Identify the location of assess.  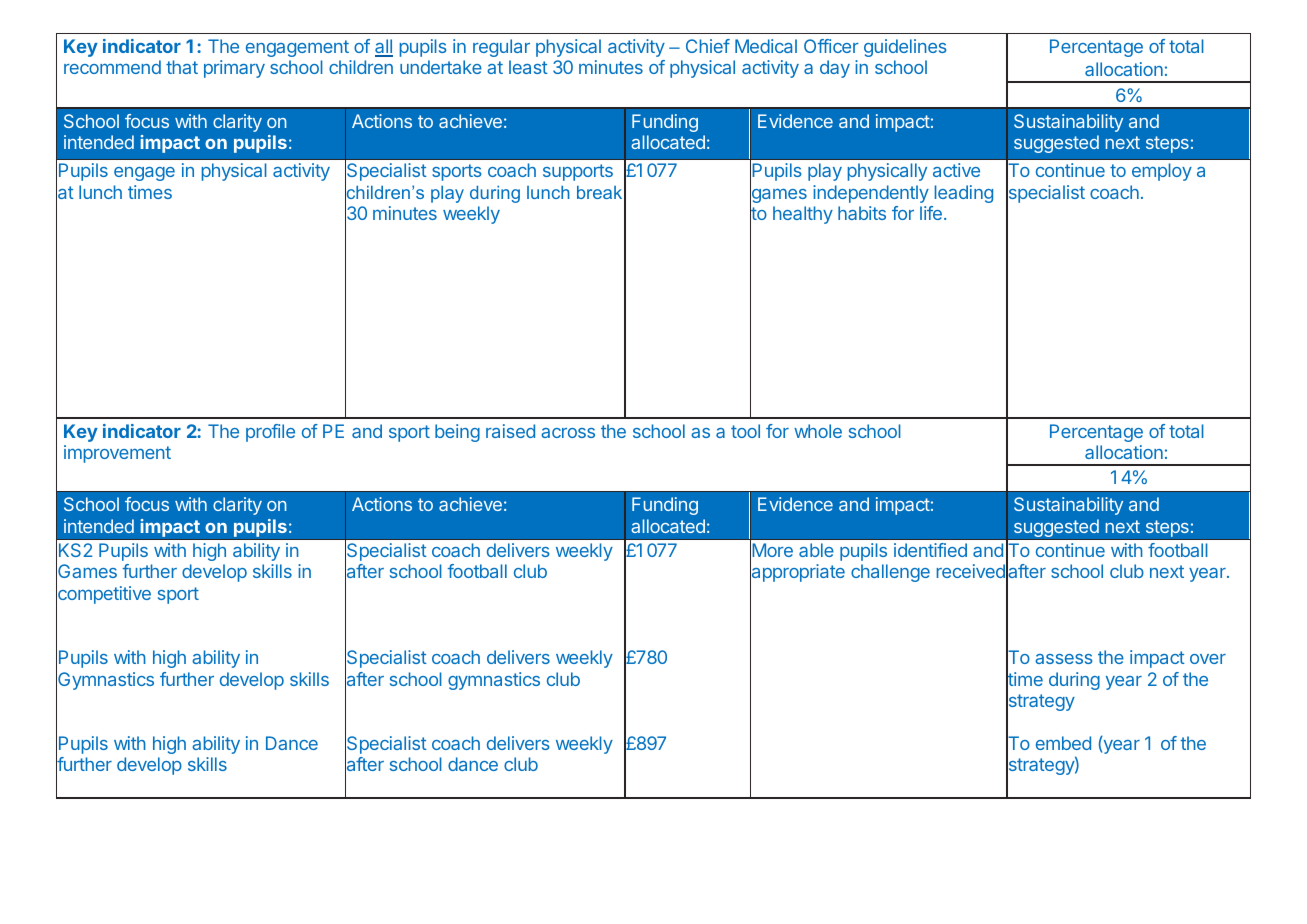
(1064, 659).
